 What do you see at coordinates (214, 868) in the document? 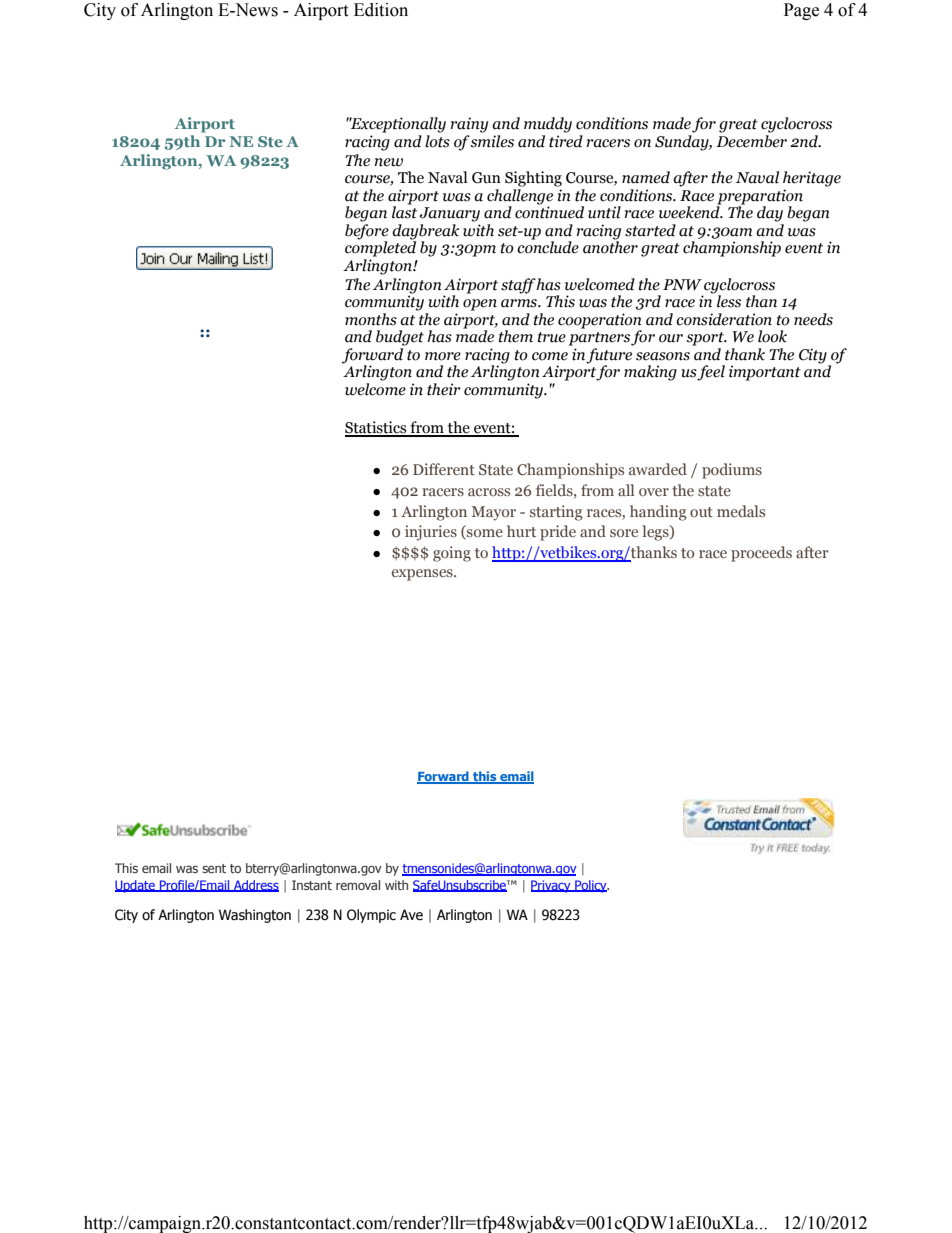
I see `sent` at bounding box center [214, 868].
